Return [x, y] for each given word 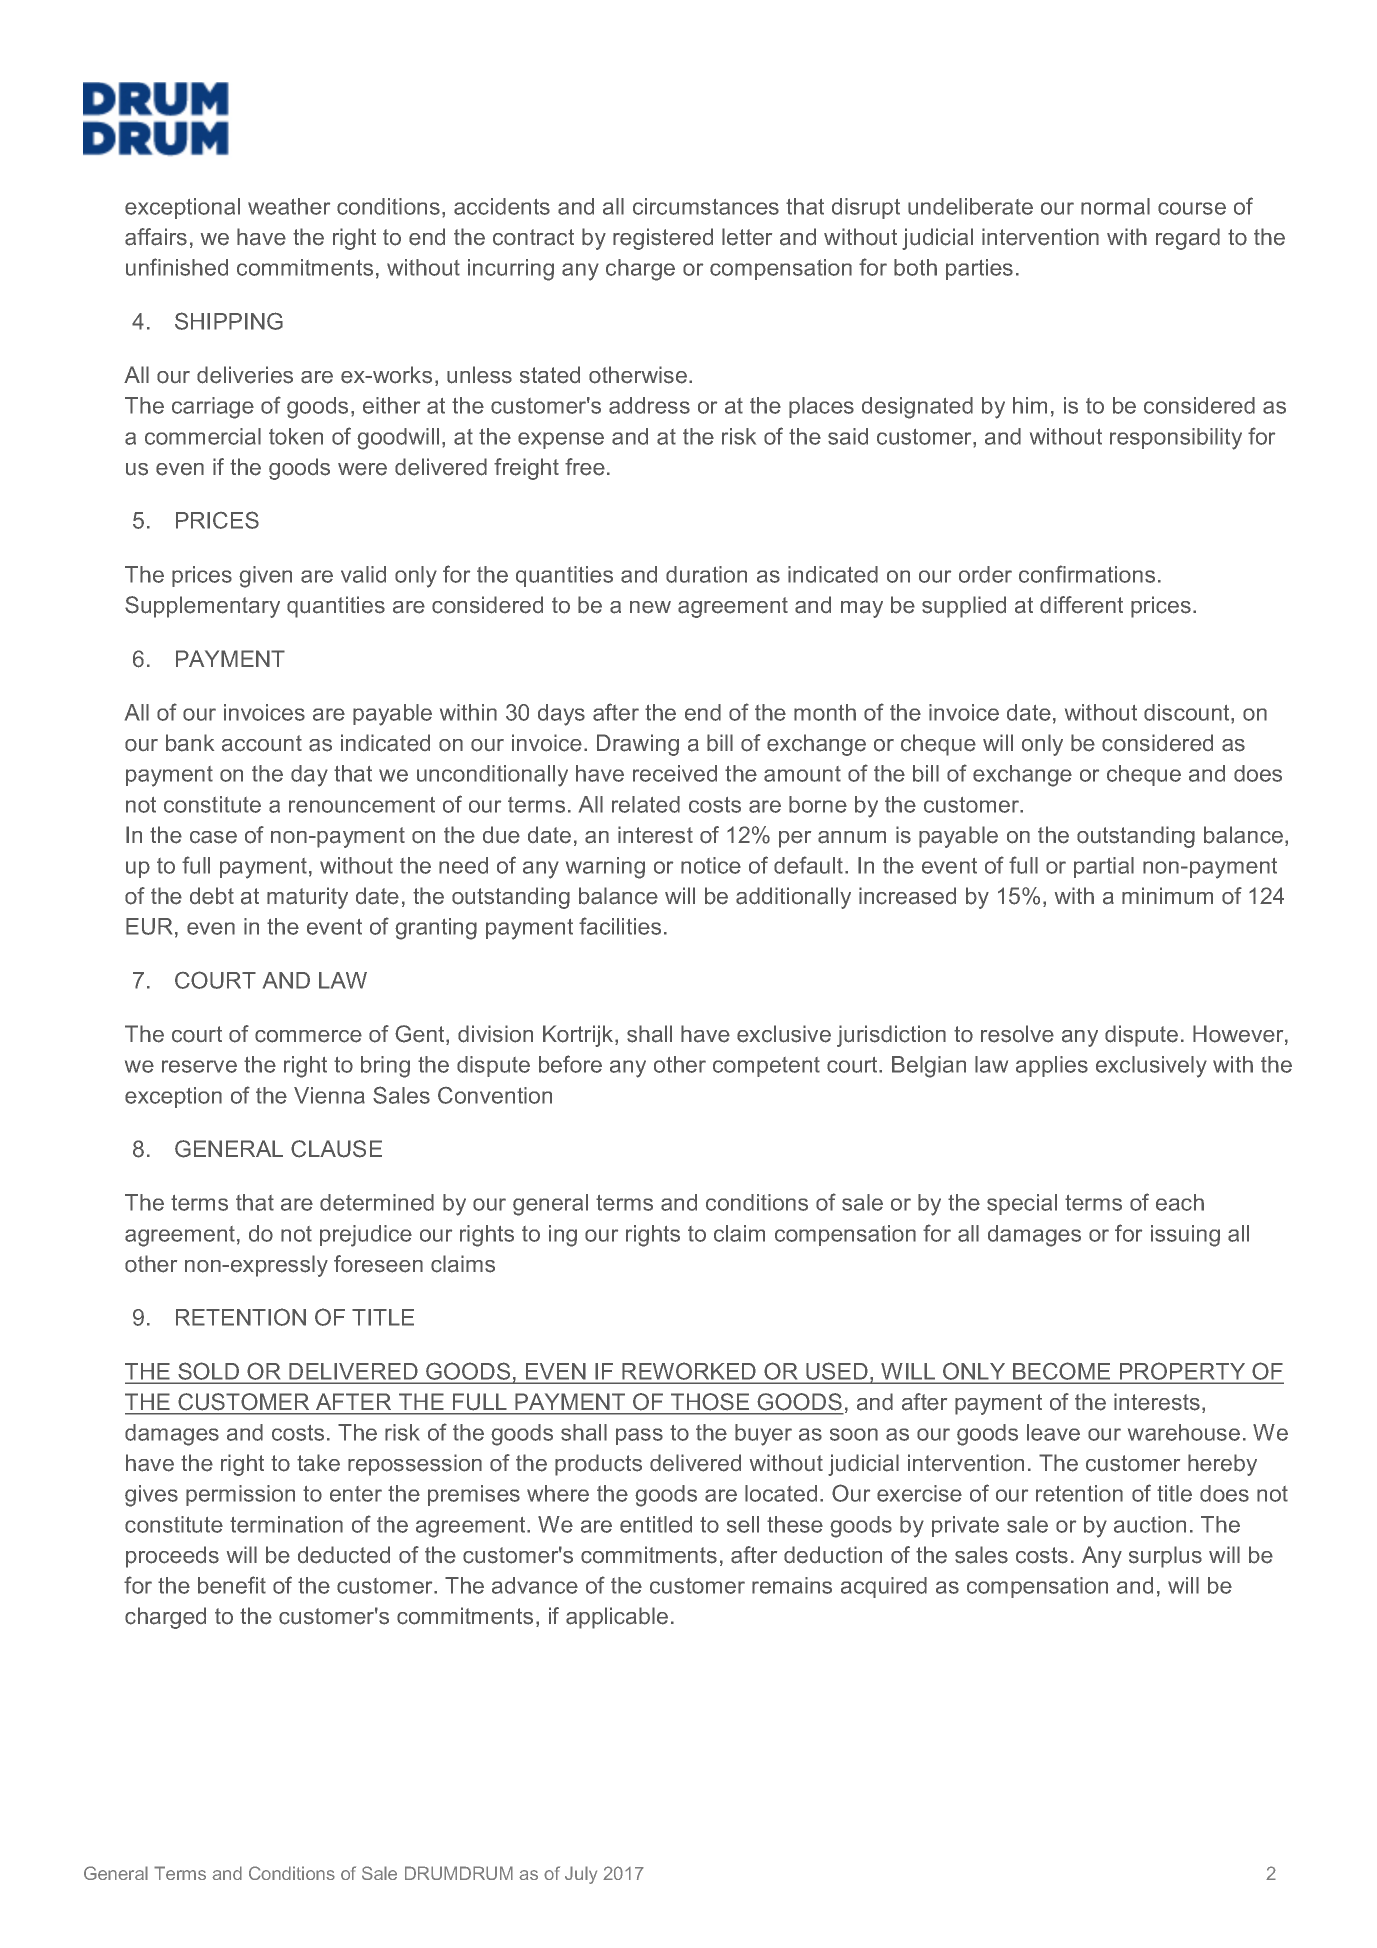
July [581, 1875]
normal [1115, 206]
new [650, 607]
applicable [617, 1618]
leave [1053, 1432]
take [318, 1463]
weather [289, 206]
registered [663, 239]
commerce [308, 1036]
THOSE [710, 1401]
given [265, 577]
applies [1052, 1066]
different [1081, 605]
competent [766, 1067]
